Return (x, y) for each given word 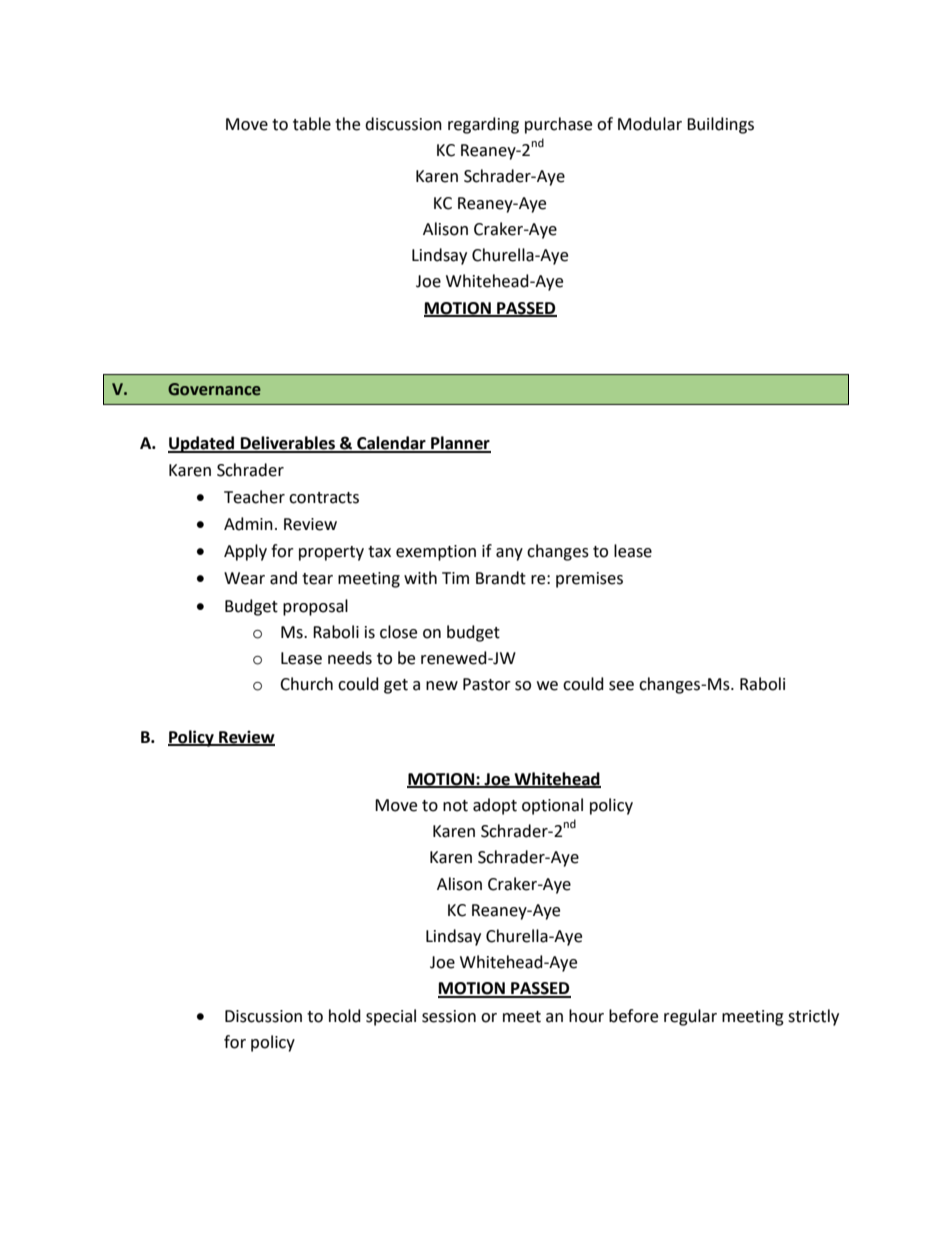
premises (589, 580)
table (312, 124)
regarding (483, 125)
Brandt (501, 578)
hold (345, 1016)
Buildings (720, 125)
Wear (244, 578)
